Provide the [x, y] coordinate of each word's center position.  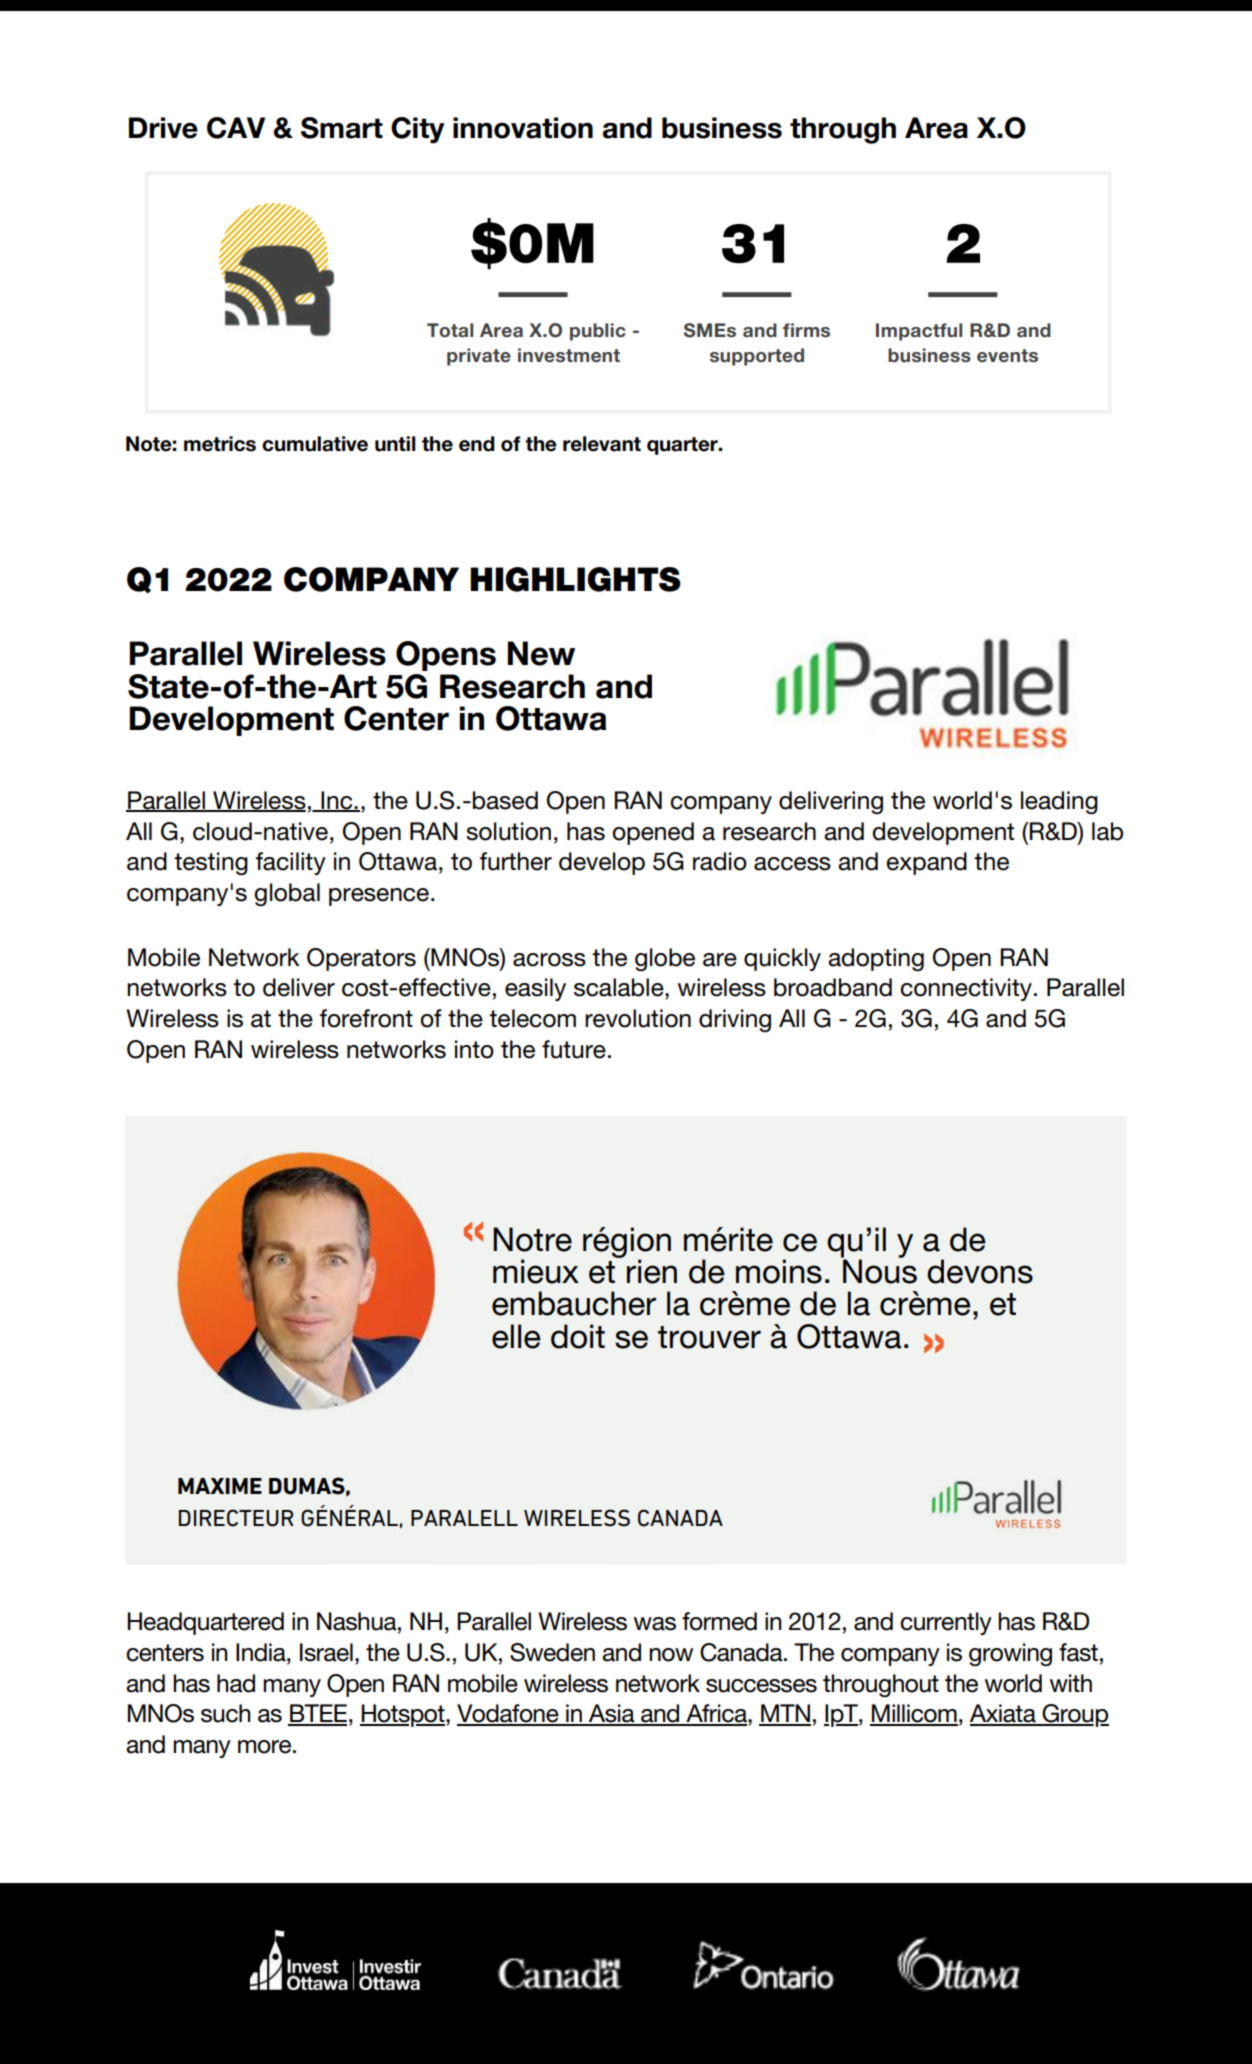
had [236, 1683]
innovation [523, 128]
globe [665, 959]
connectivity [966, 989]
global [287, 894]
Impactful [919, 332]
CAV [236, 128]
